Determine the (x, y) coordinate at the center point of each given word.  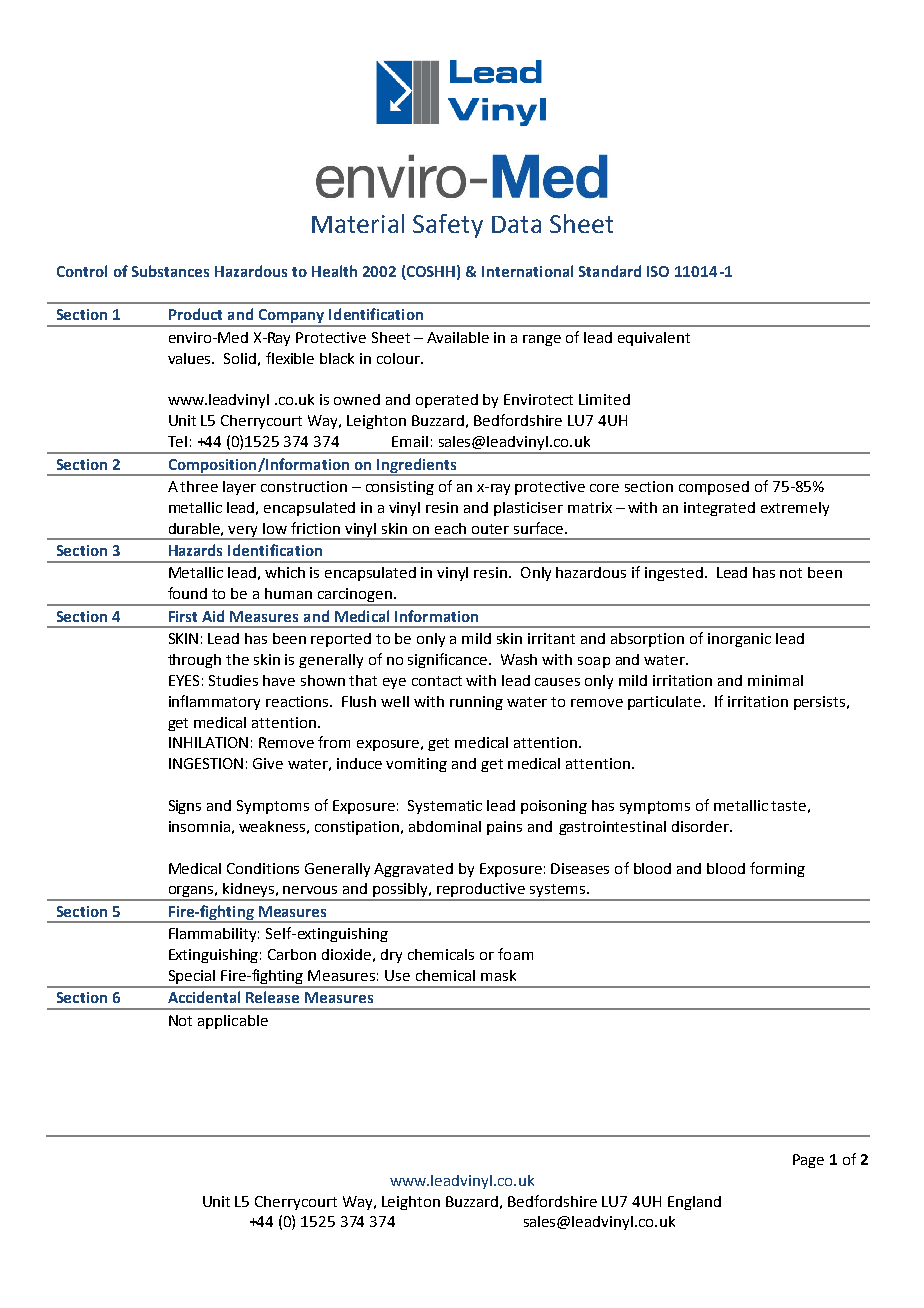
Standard (610, 271)
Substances (170, 271)
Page (808, 1161)
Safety (448, 226)
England (694, 1203)
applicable (233, 1022)
